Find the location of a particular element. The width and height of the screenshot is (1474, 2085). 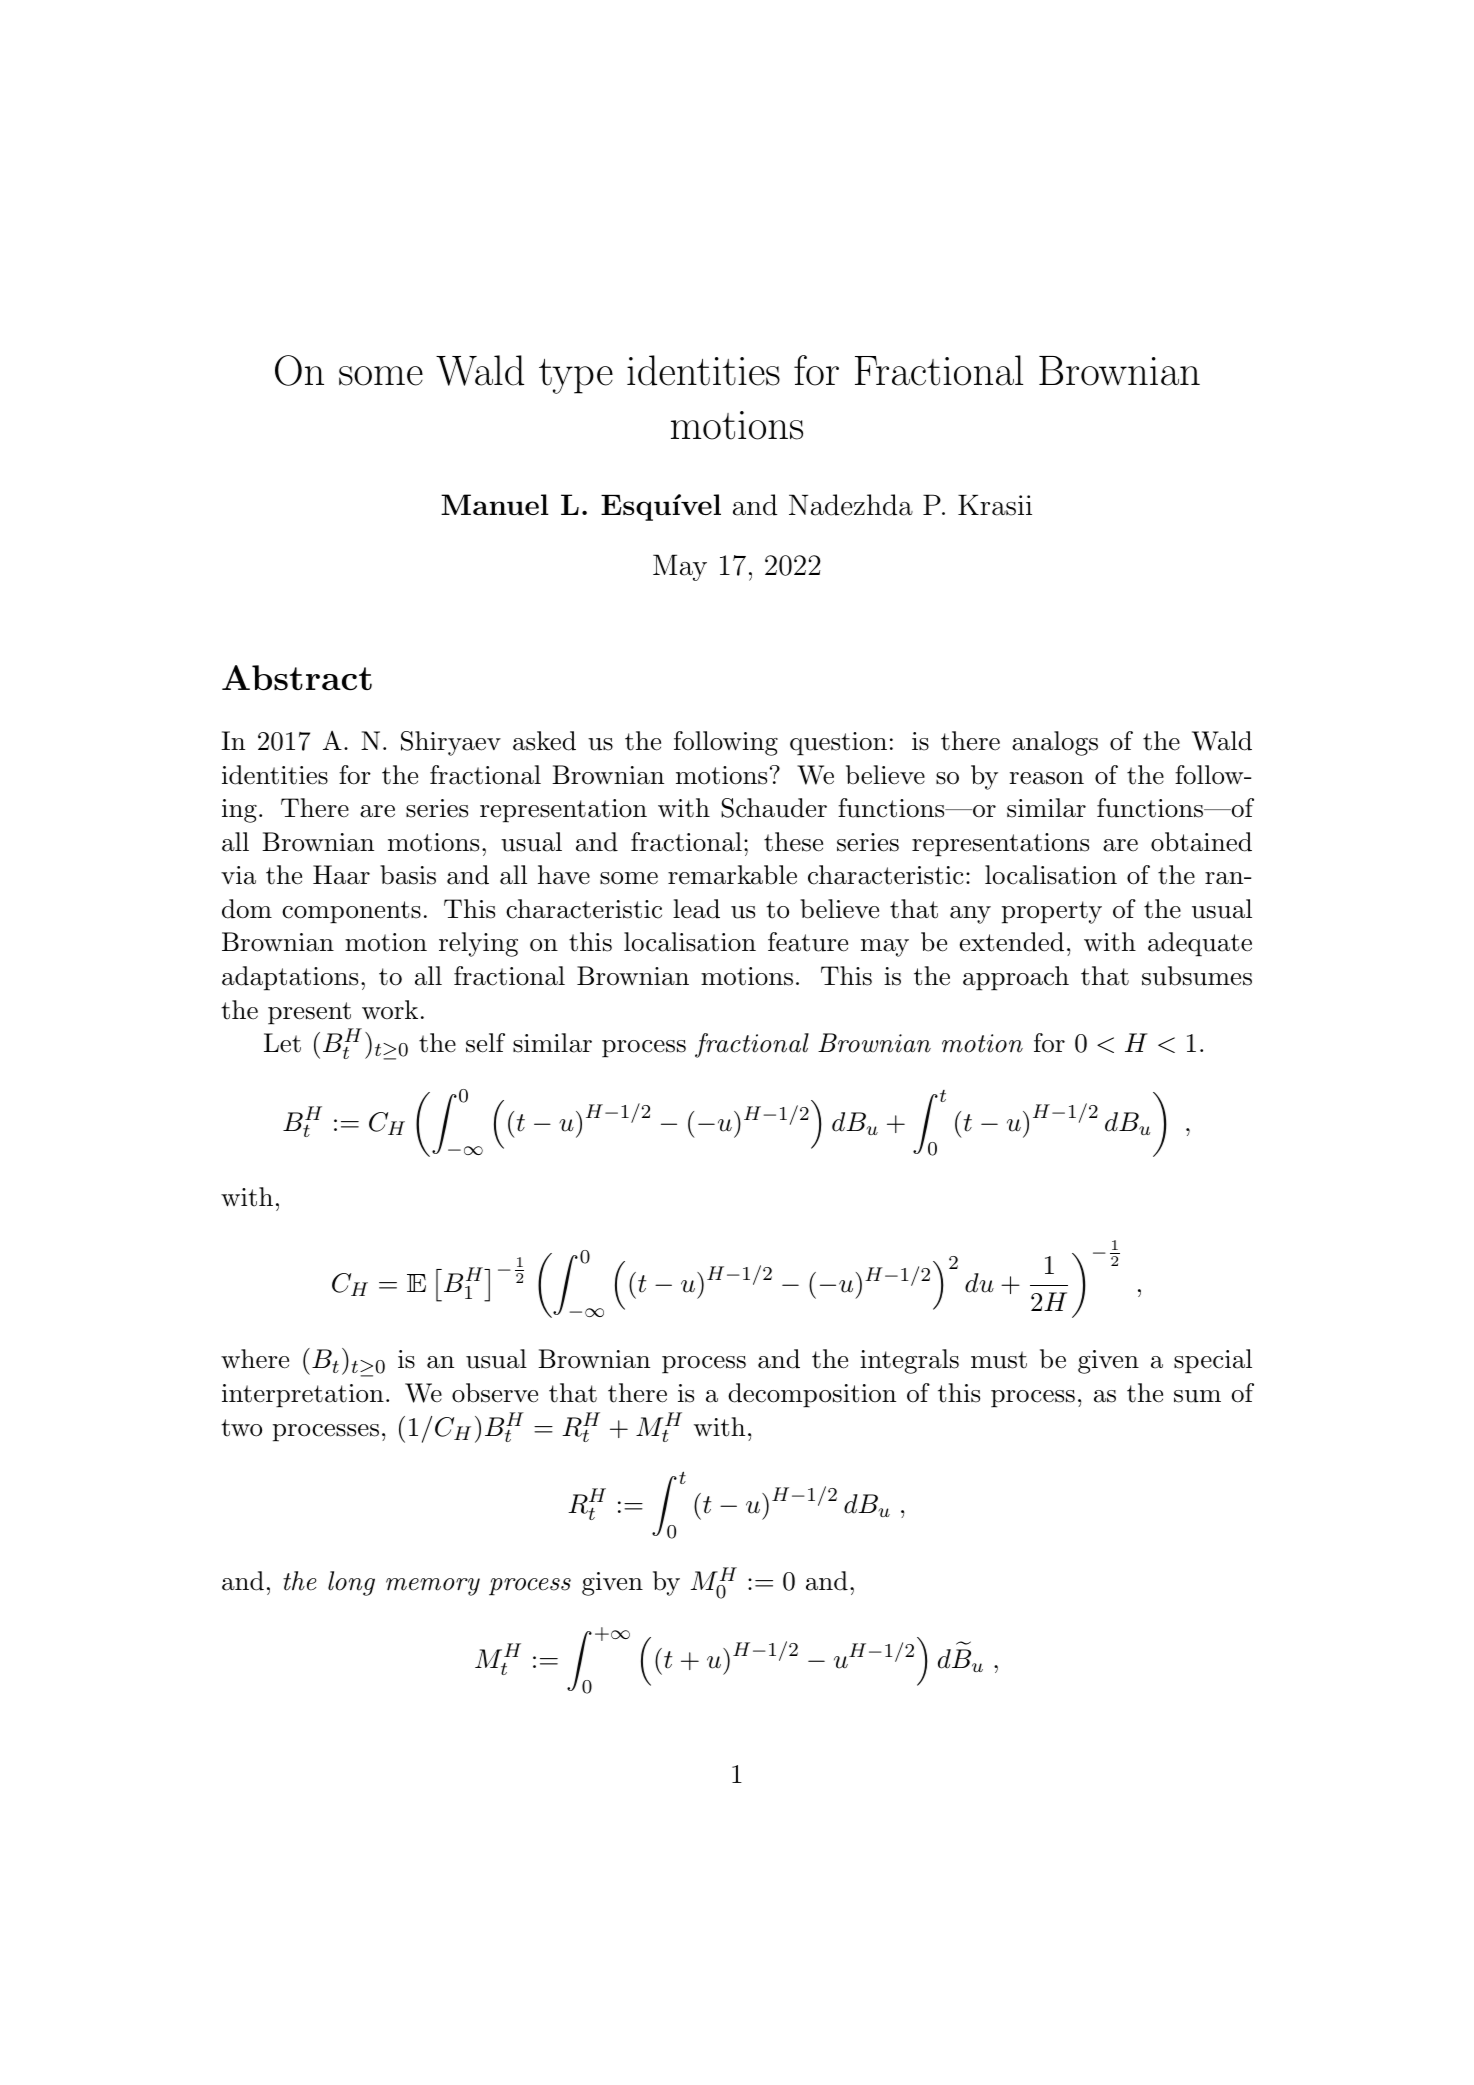

type is located at coordinates (576, 376).
